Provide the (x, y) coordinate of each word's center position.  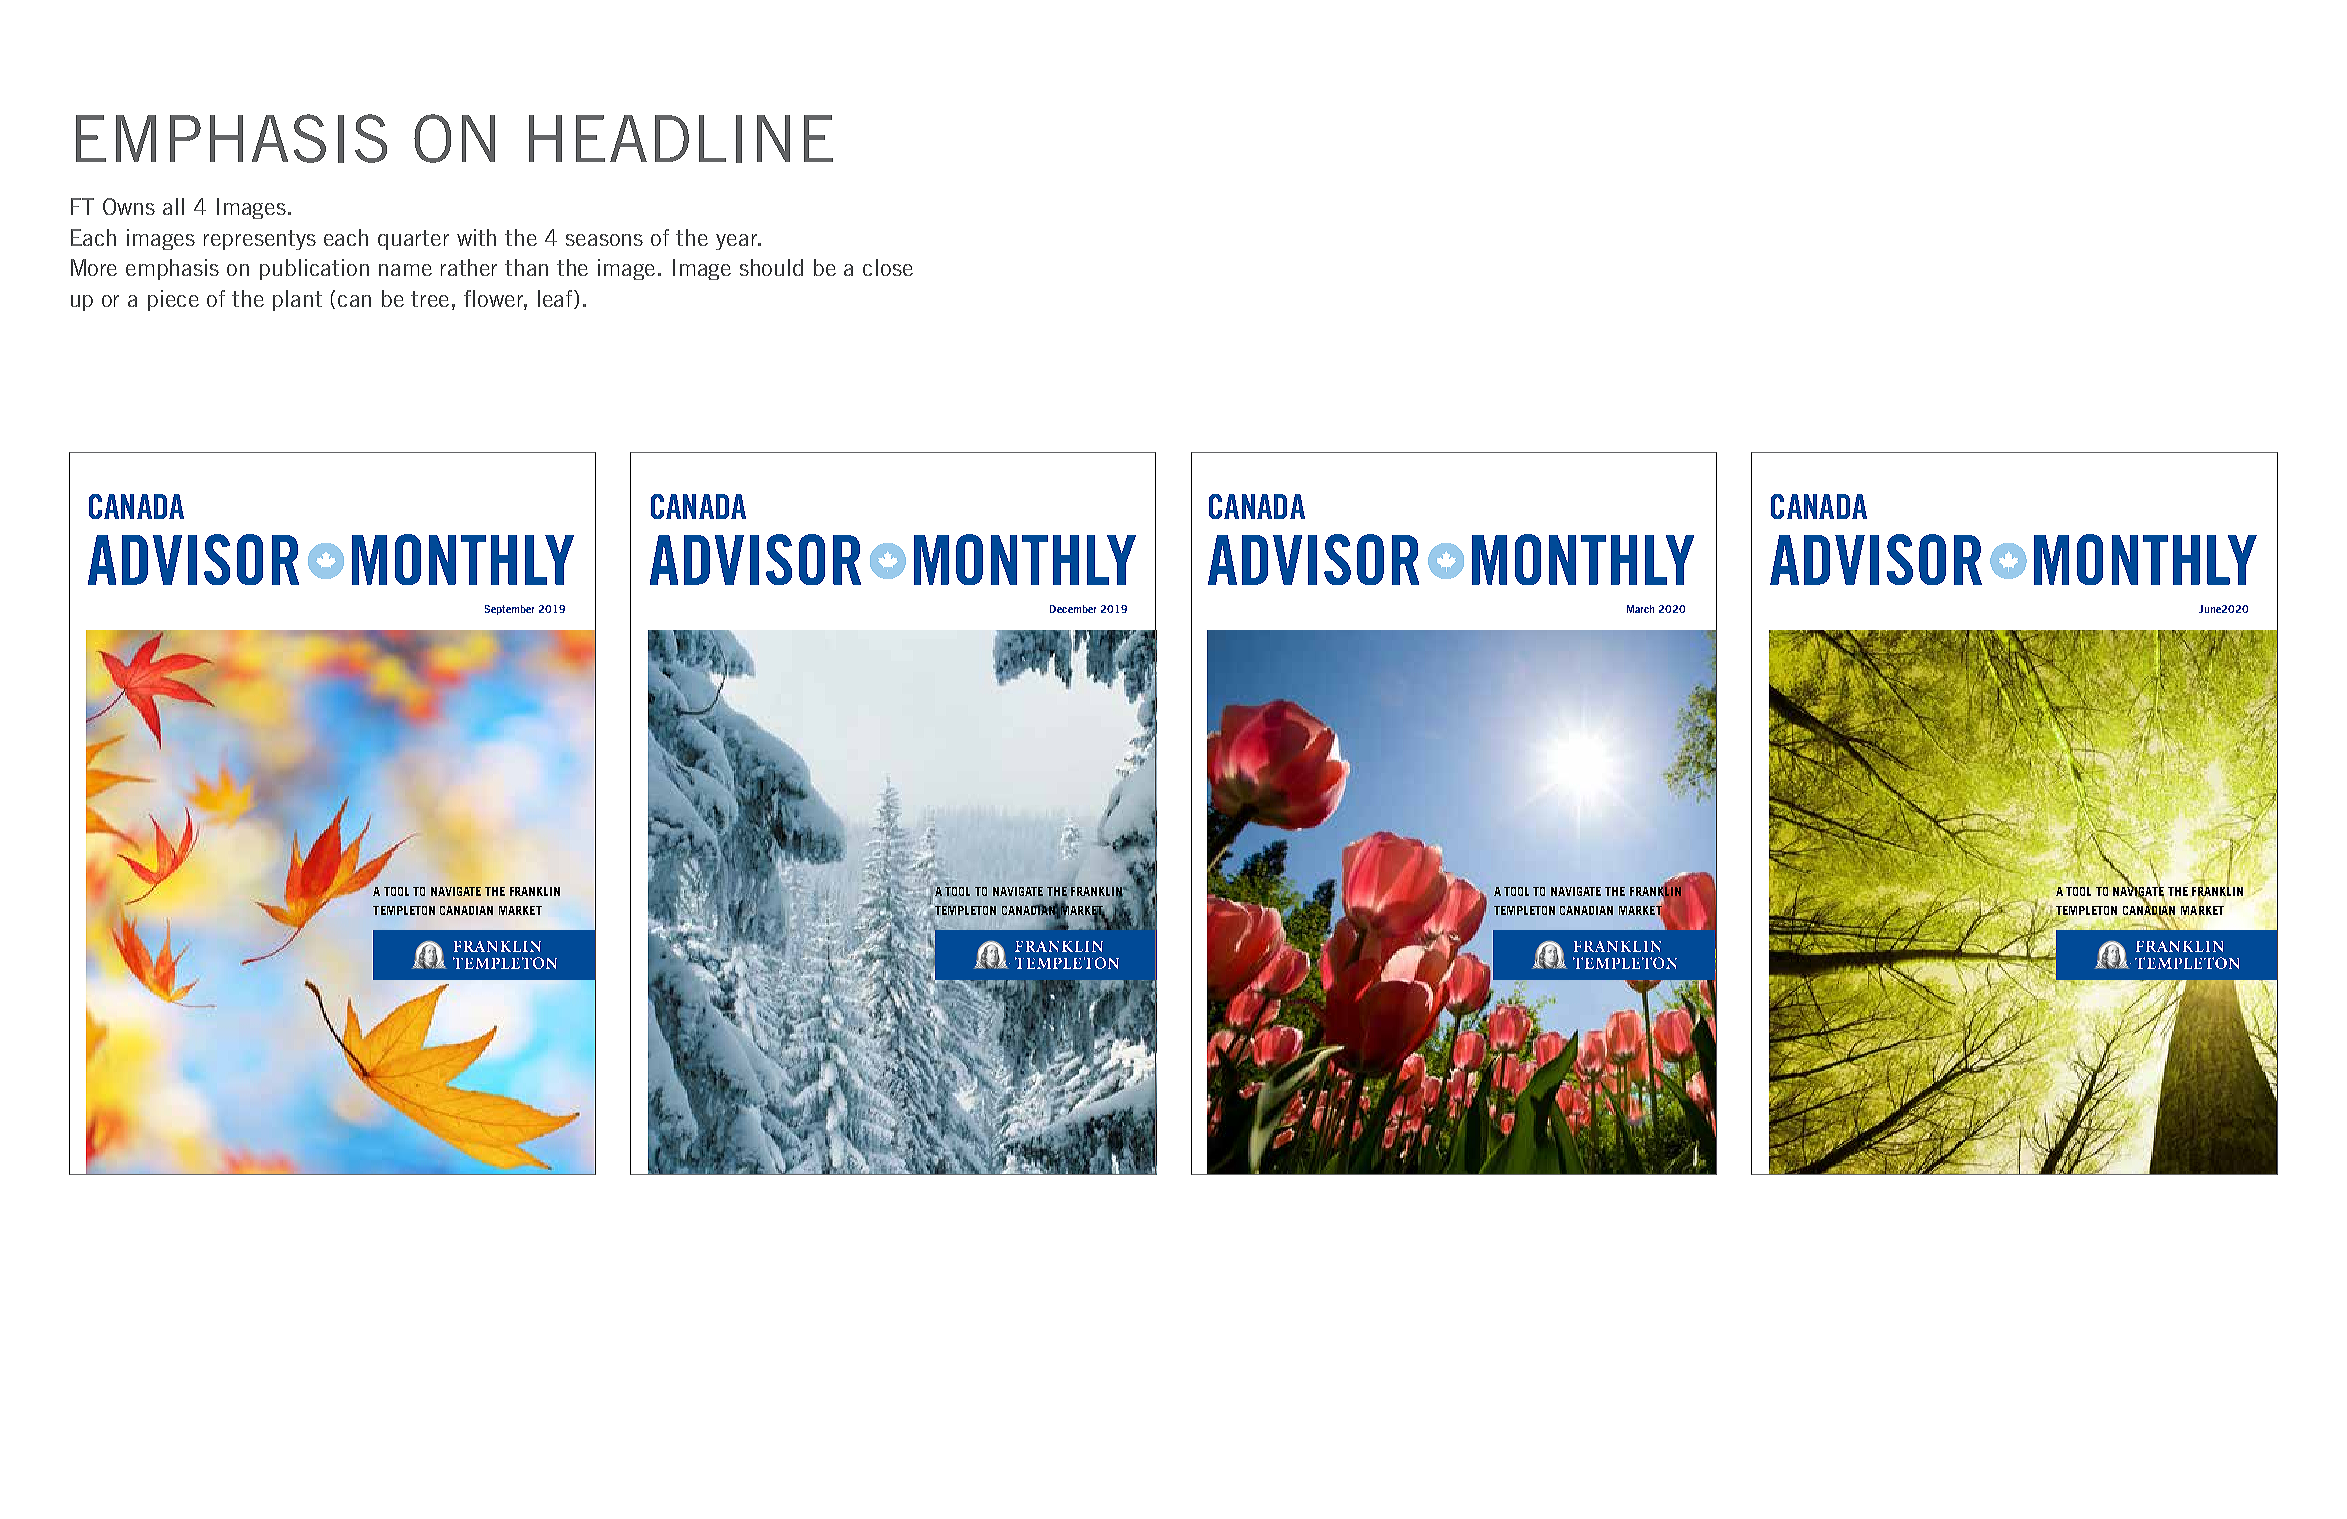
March (1640, 609)
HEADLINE (681, 139)
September (509, 610)
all (173, 206)
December (1073, 609)
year (737, 242)
